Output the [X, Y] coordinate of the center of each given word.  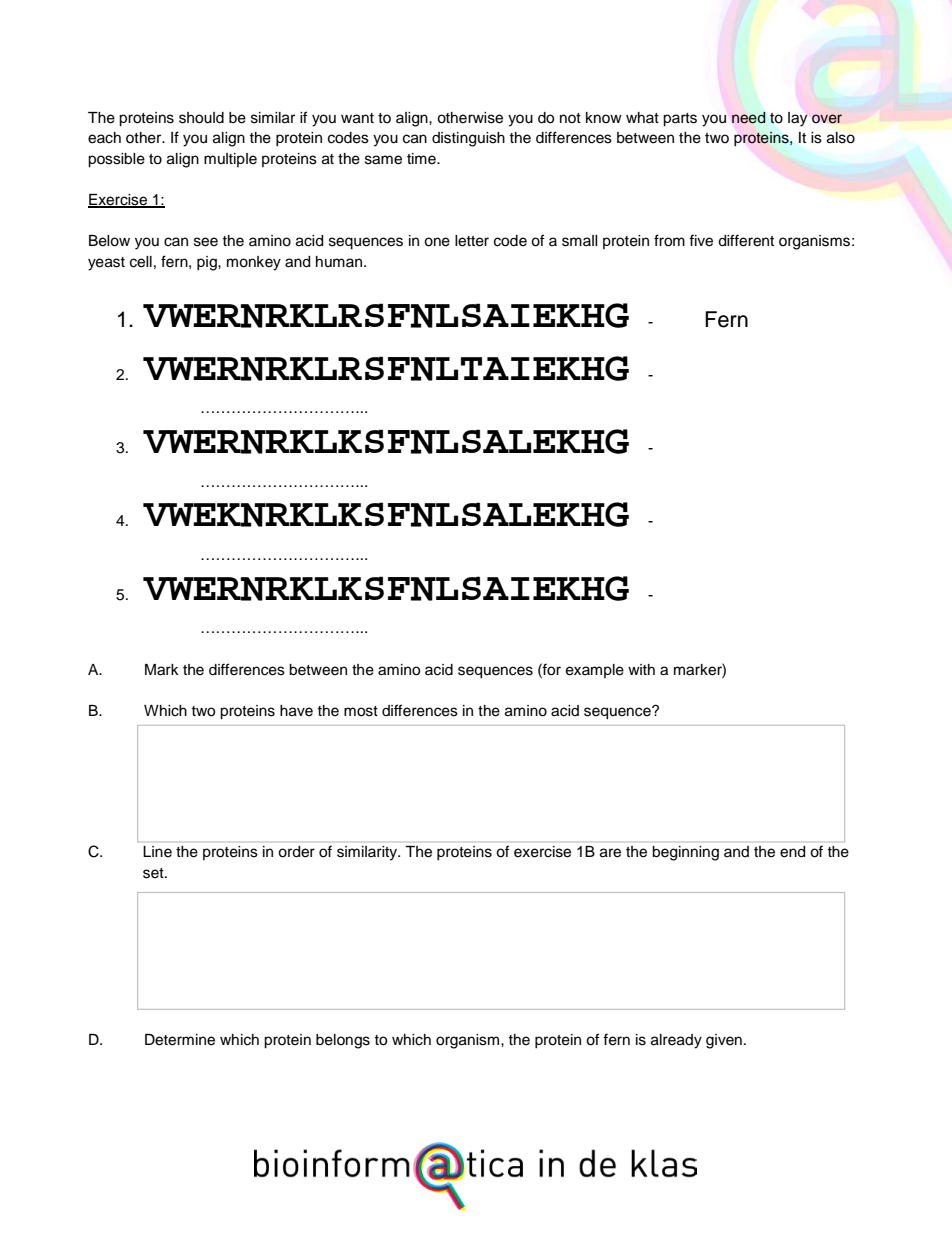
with [641, 669]
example [595, 671]
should [201, 118]
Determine [180, 1040]
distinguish [468, 139]
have [296, 711]
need [748, 118]
